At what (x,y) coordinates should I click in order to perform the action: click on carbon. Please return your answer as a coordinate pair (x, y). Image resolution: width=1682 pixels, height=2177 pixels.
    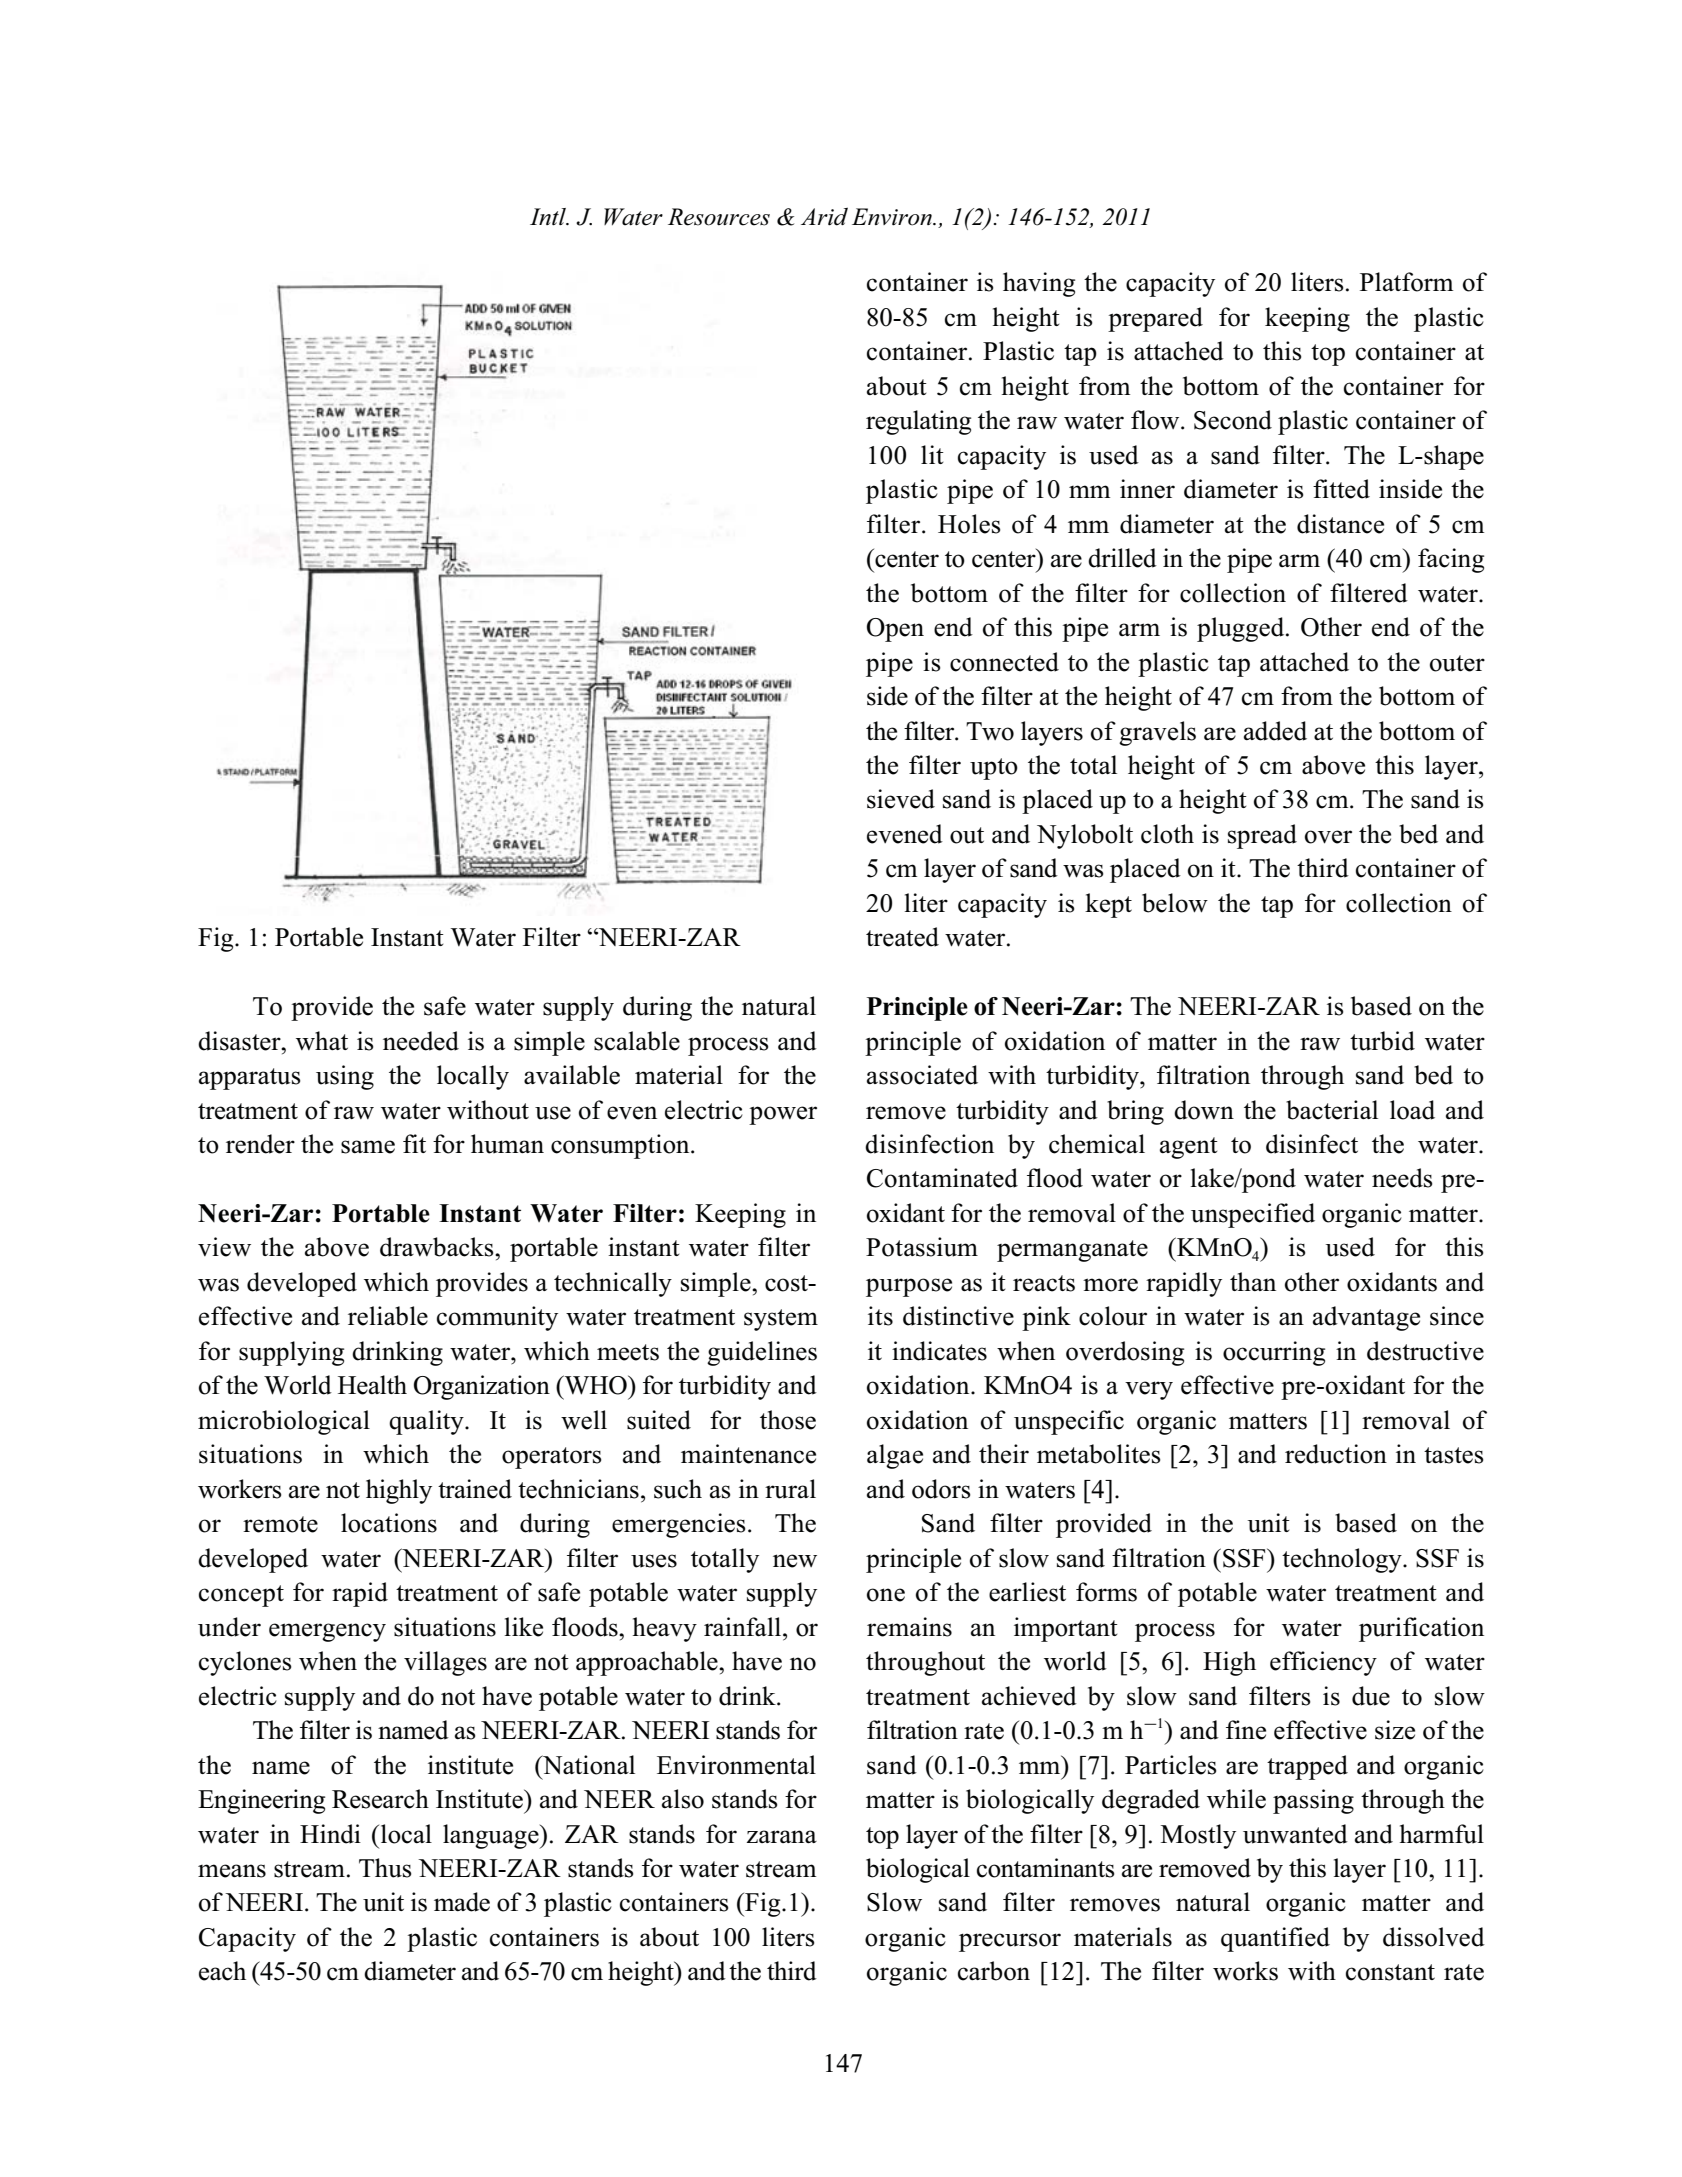
    Looking at the image, I should click on (994, 1971).
